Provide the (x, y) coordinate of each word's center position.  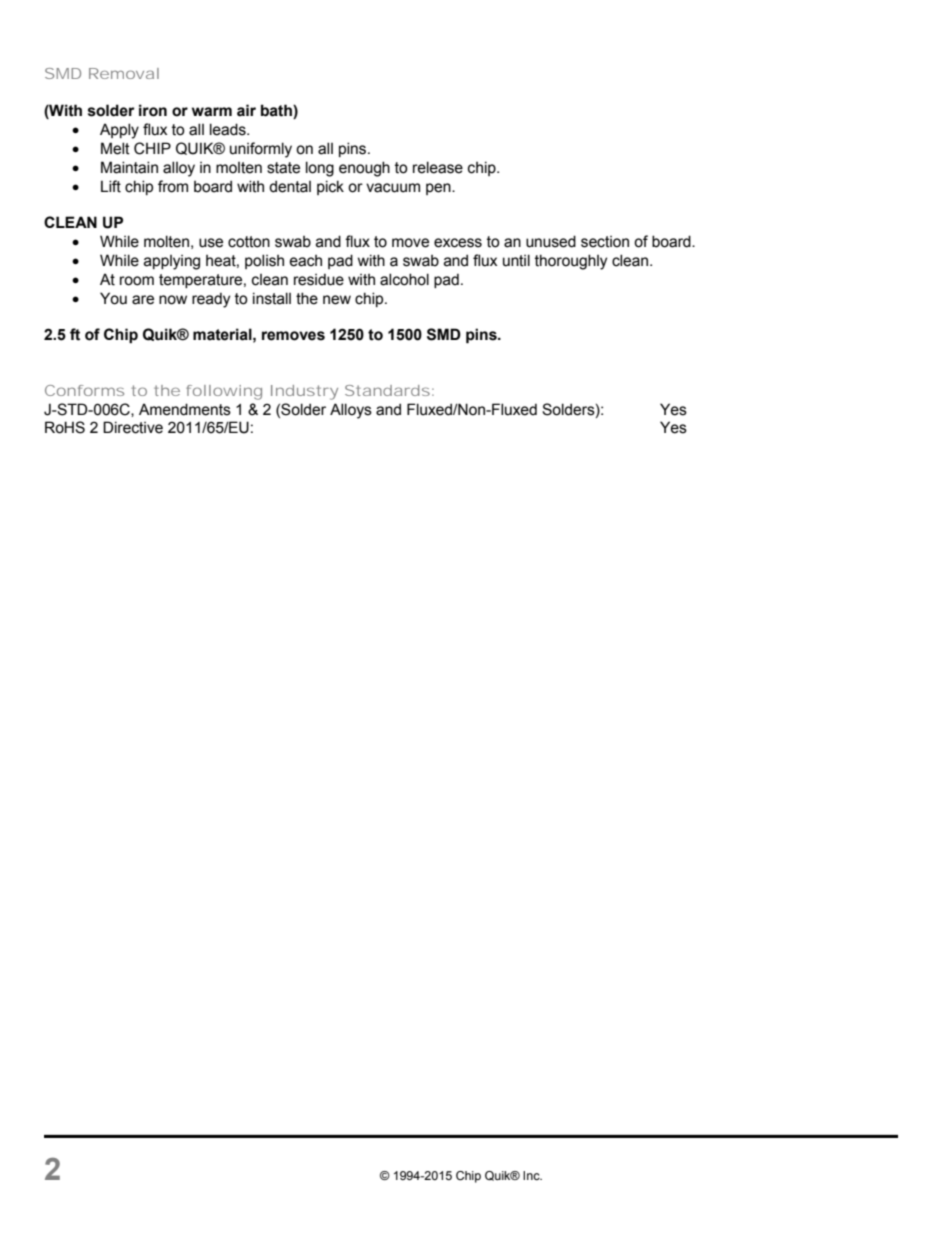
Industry (304, 392)
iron (153, 110)
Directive (133, 427)
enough (364, 169)
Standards (389, 390)
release (438, 167)
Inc (532, 1175)
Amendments (185, 409)
